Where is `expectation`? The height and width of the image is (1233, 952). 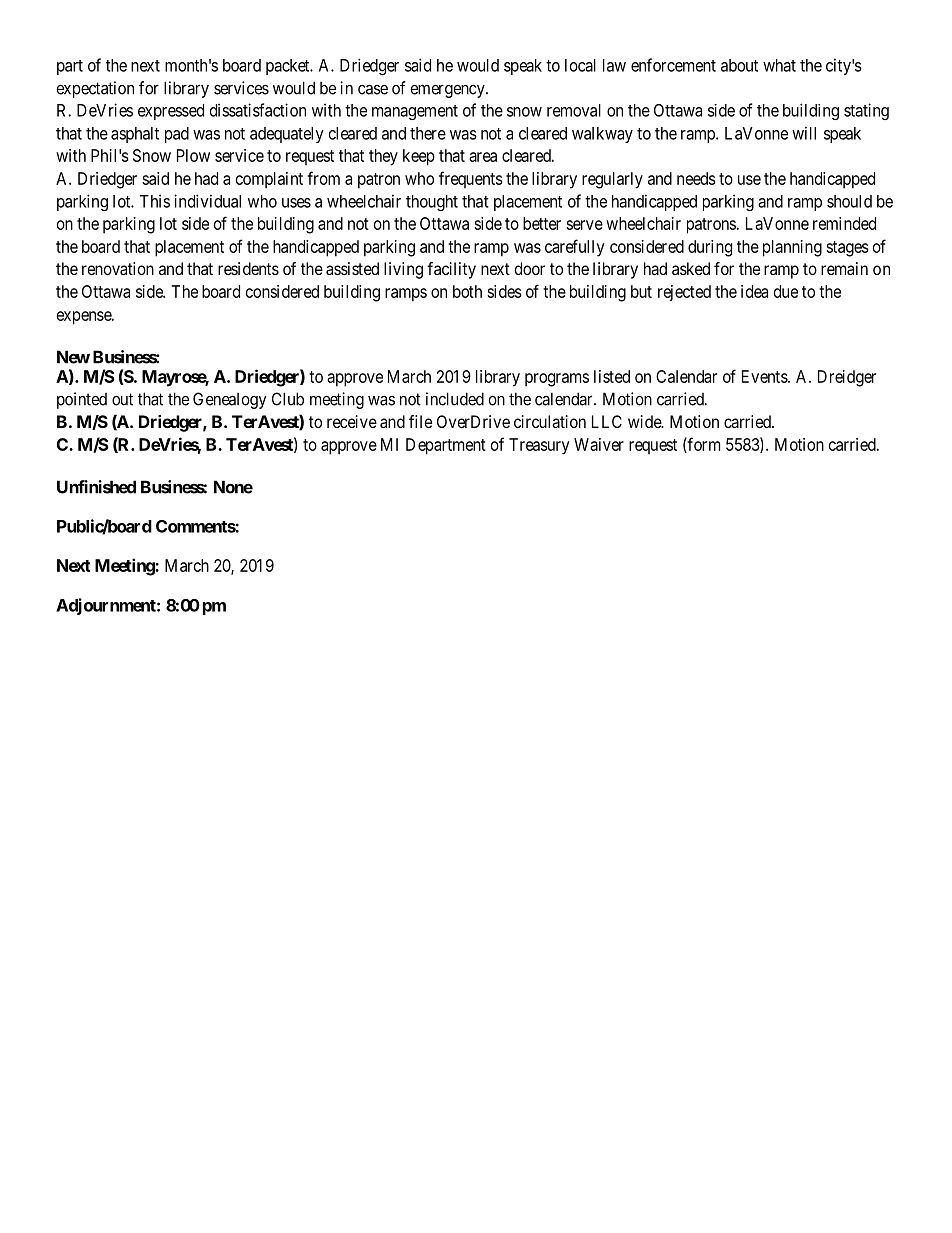 expectation is located at coordinates (95, 89).
